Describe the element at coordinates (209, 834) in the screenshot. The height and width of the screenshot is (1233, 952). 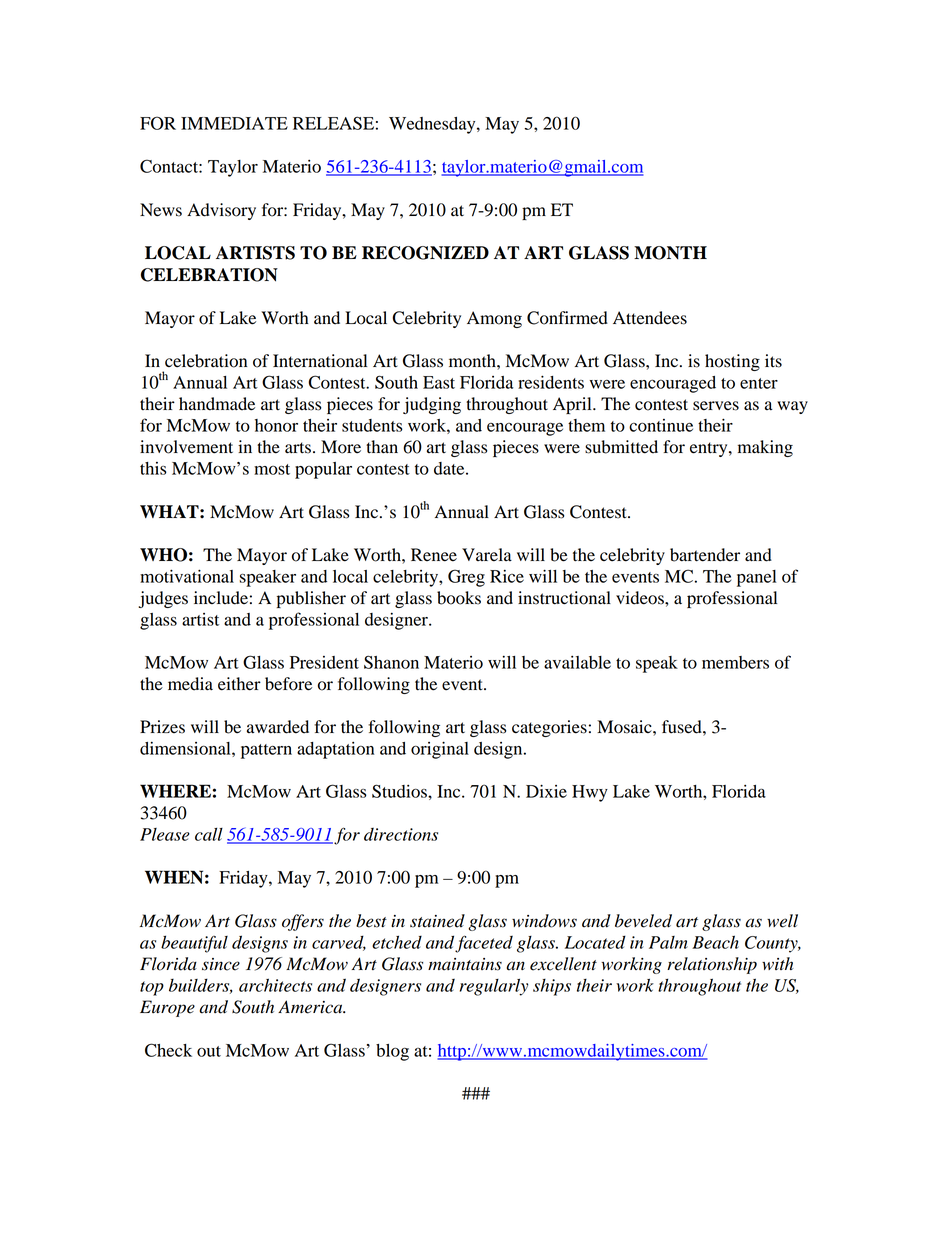
I see `call` at that location.
